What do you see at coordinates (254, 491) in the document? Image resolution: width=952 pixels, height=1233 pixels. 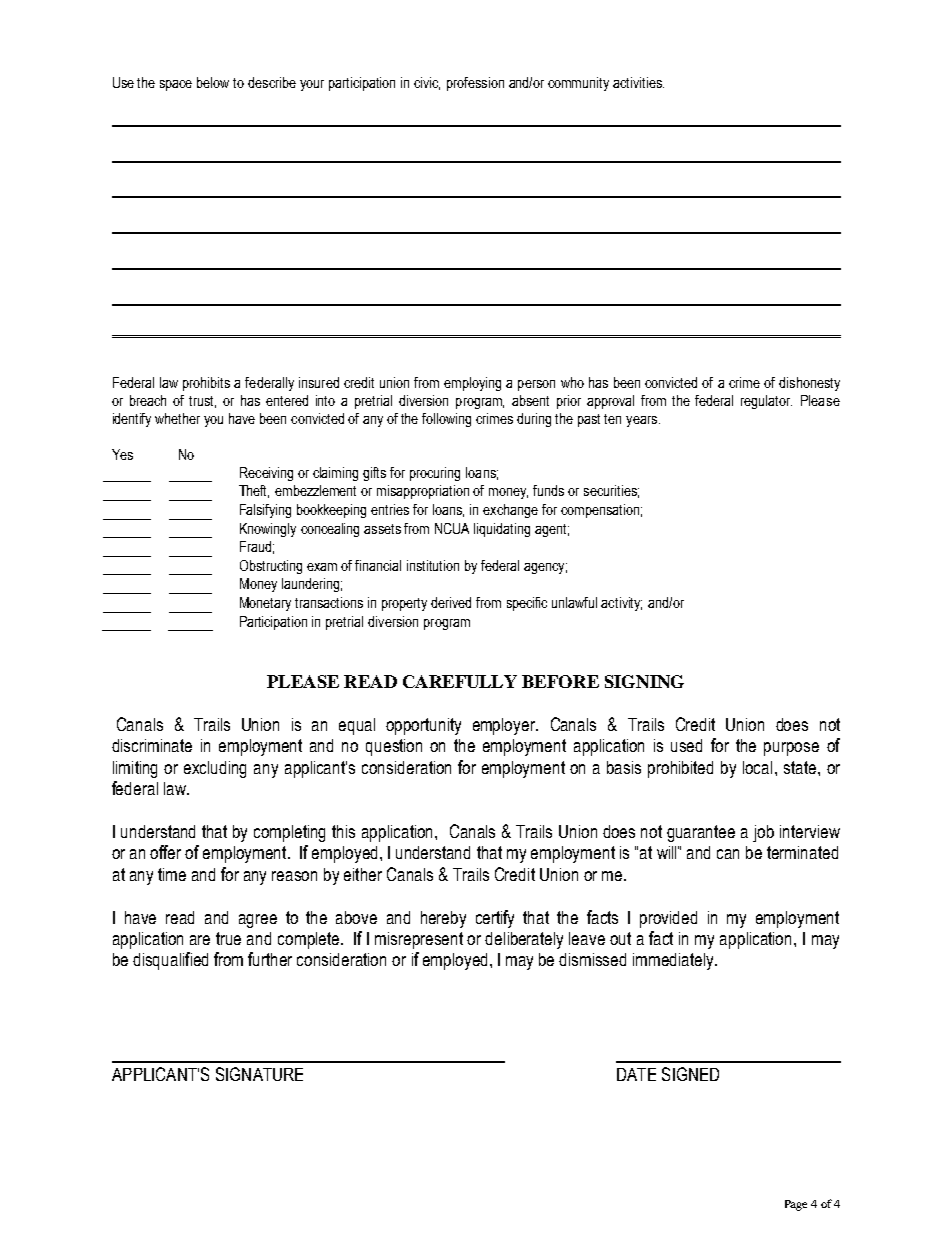 I see `Theft` at bounding box center [254, 491].
